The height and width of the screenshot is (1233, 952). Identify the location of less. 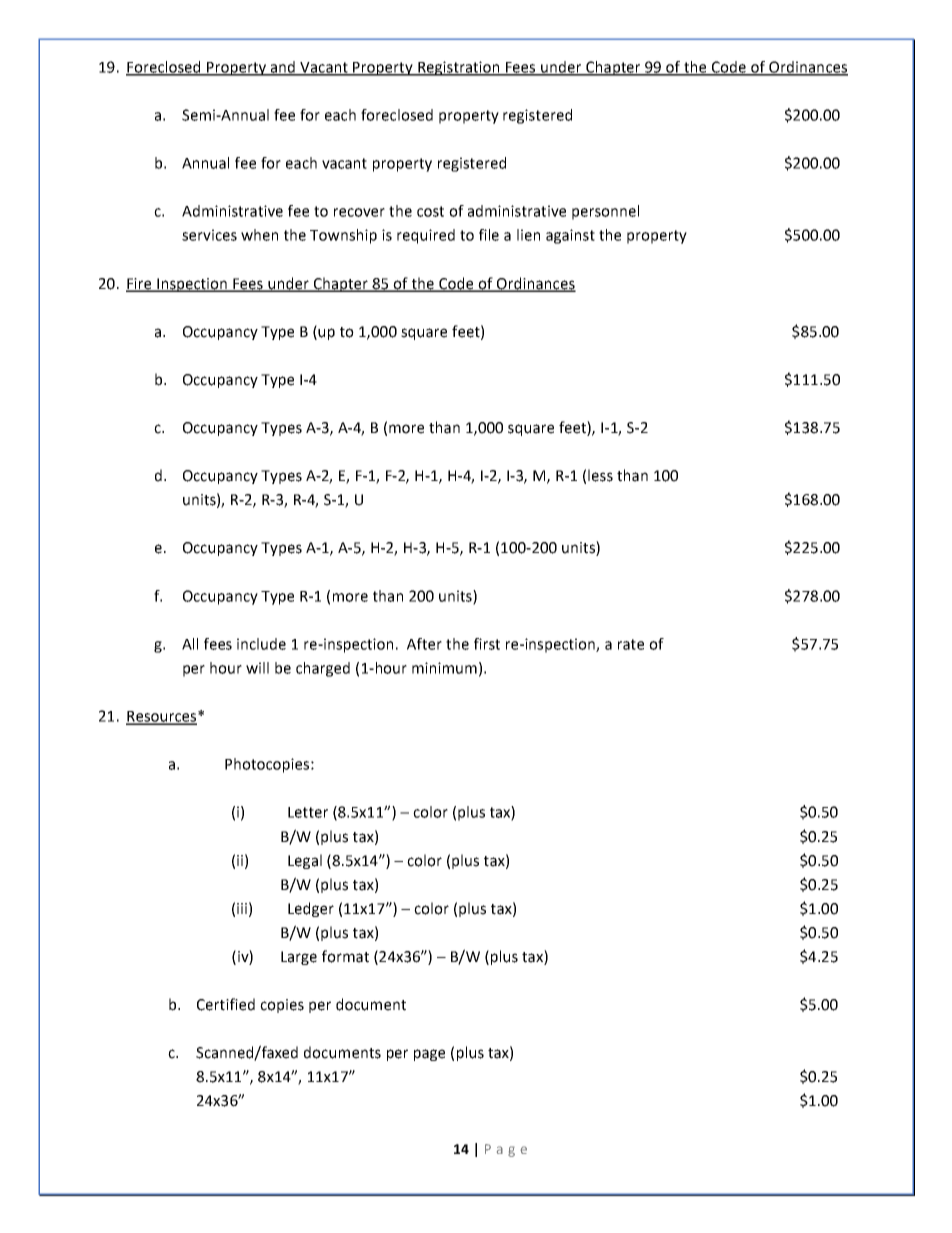
(600, 475).
